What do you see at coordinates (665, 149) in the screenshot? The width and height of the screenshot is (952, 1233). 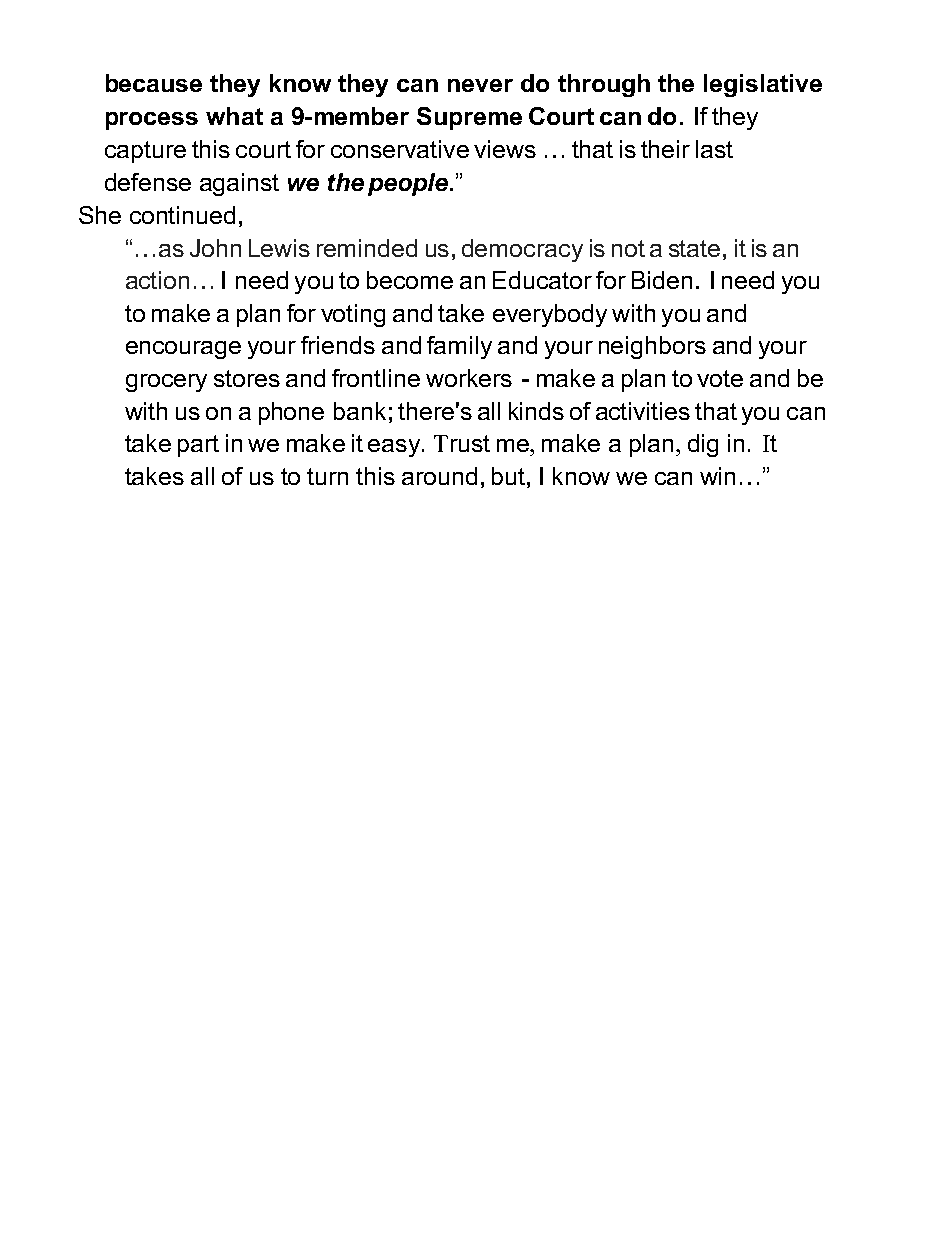 I see `their` at bounding box center [665, 149].
